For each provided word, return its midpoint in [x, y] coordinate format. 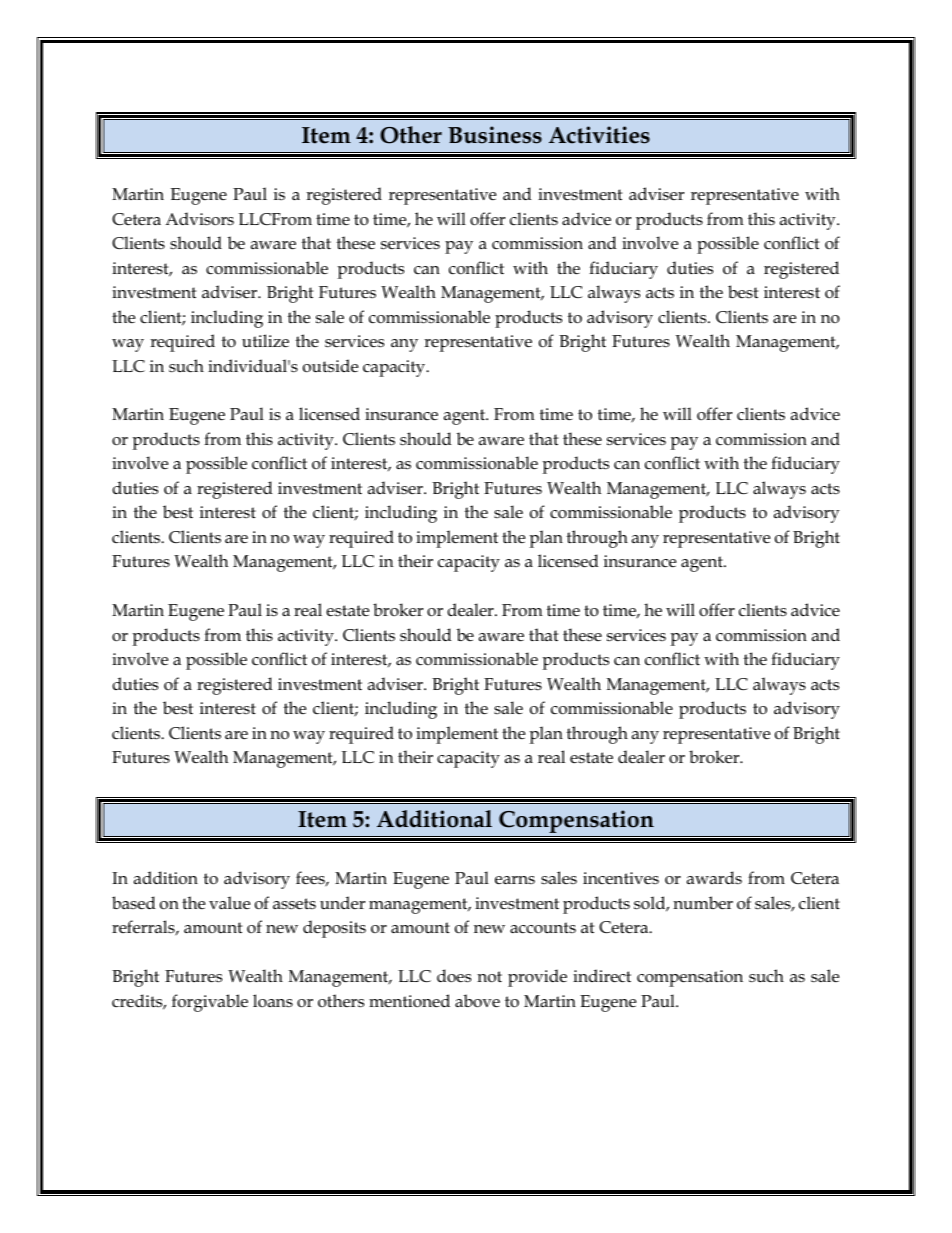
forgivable [210, 1003]
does [454, 976]
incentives [621, 878]
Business [495, 135]
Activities [599, 135]
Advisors [199, 219]
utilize [265, 341]
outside [330, 366]
